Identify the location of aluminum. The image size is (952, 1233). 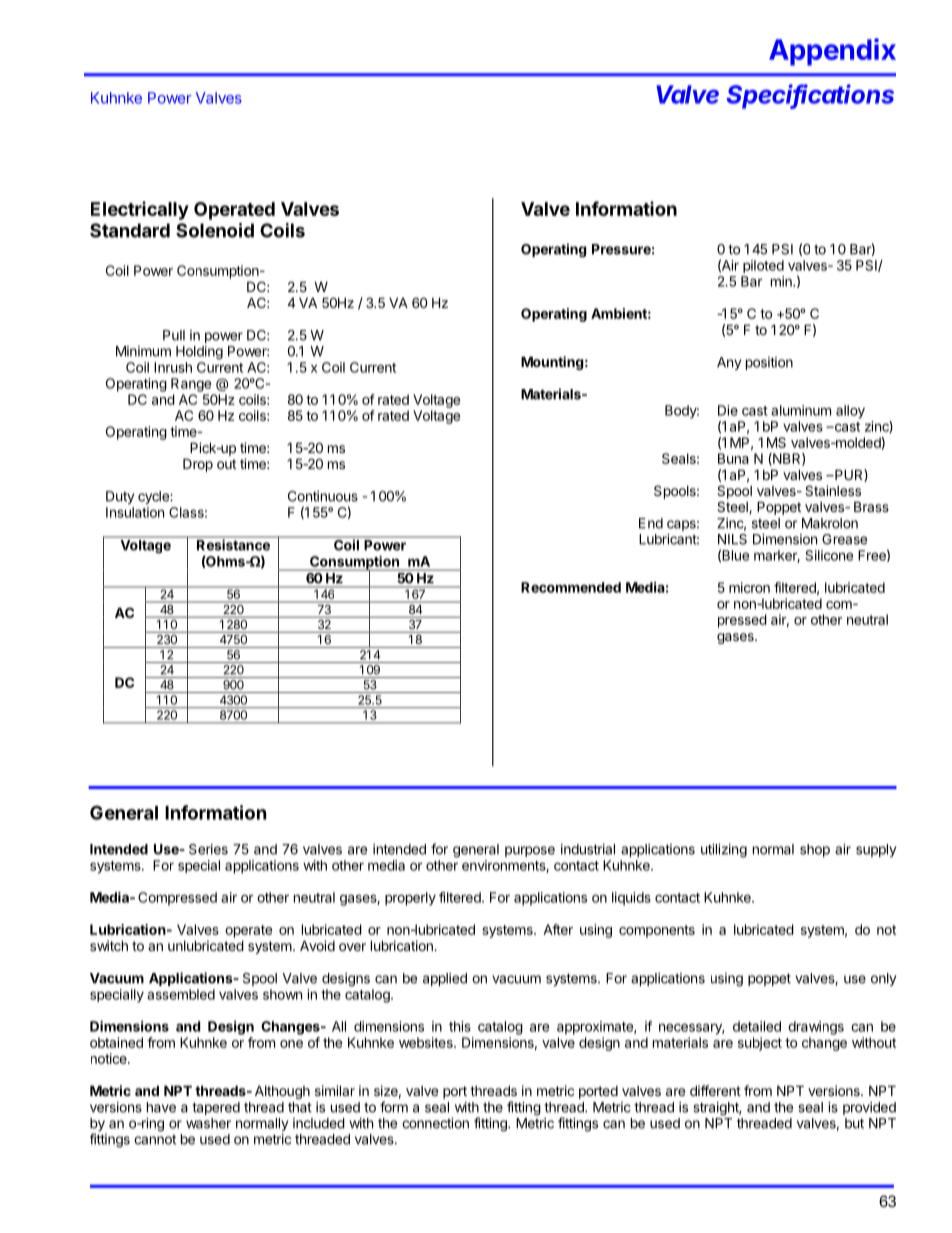
(801, 410).
